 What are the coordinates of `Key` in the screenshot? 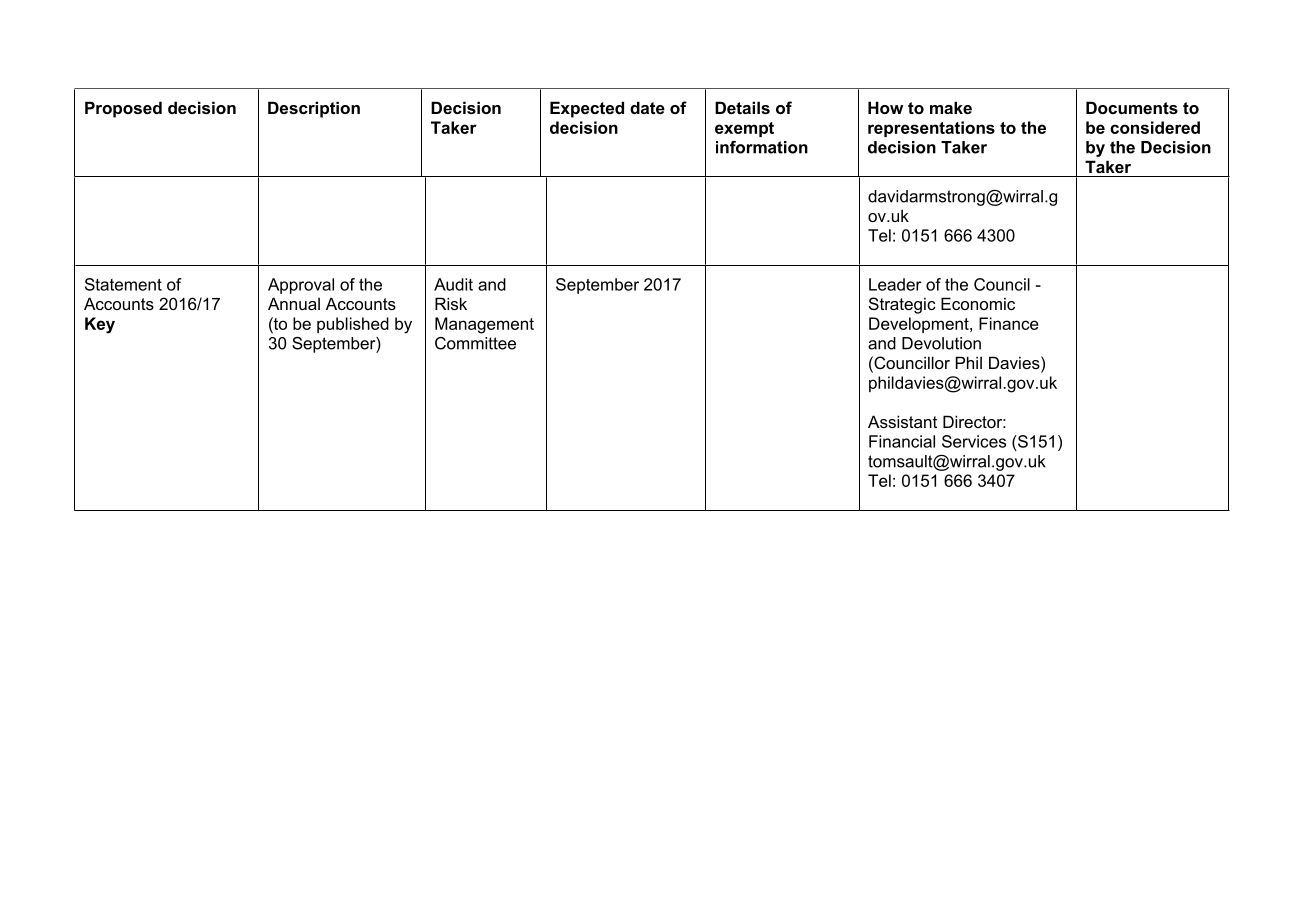 It's located at (100, 325).
